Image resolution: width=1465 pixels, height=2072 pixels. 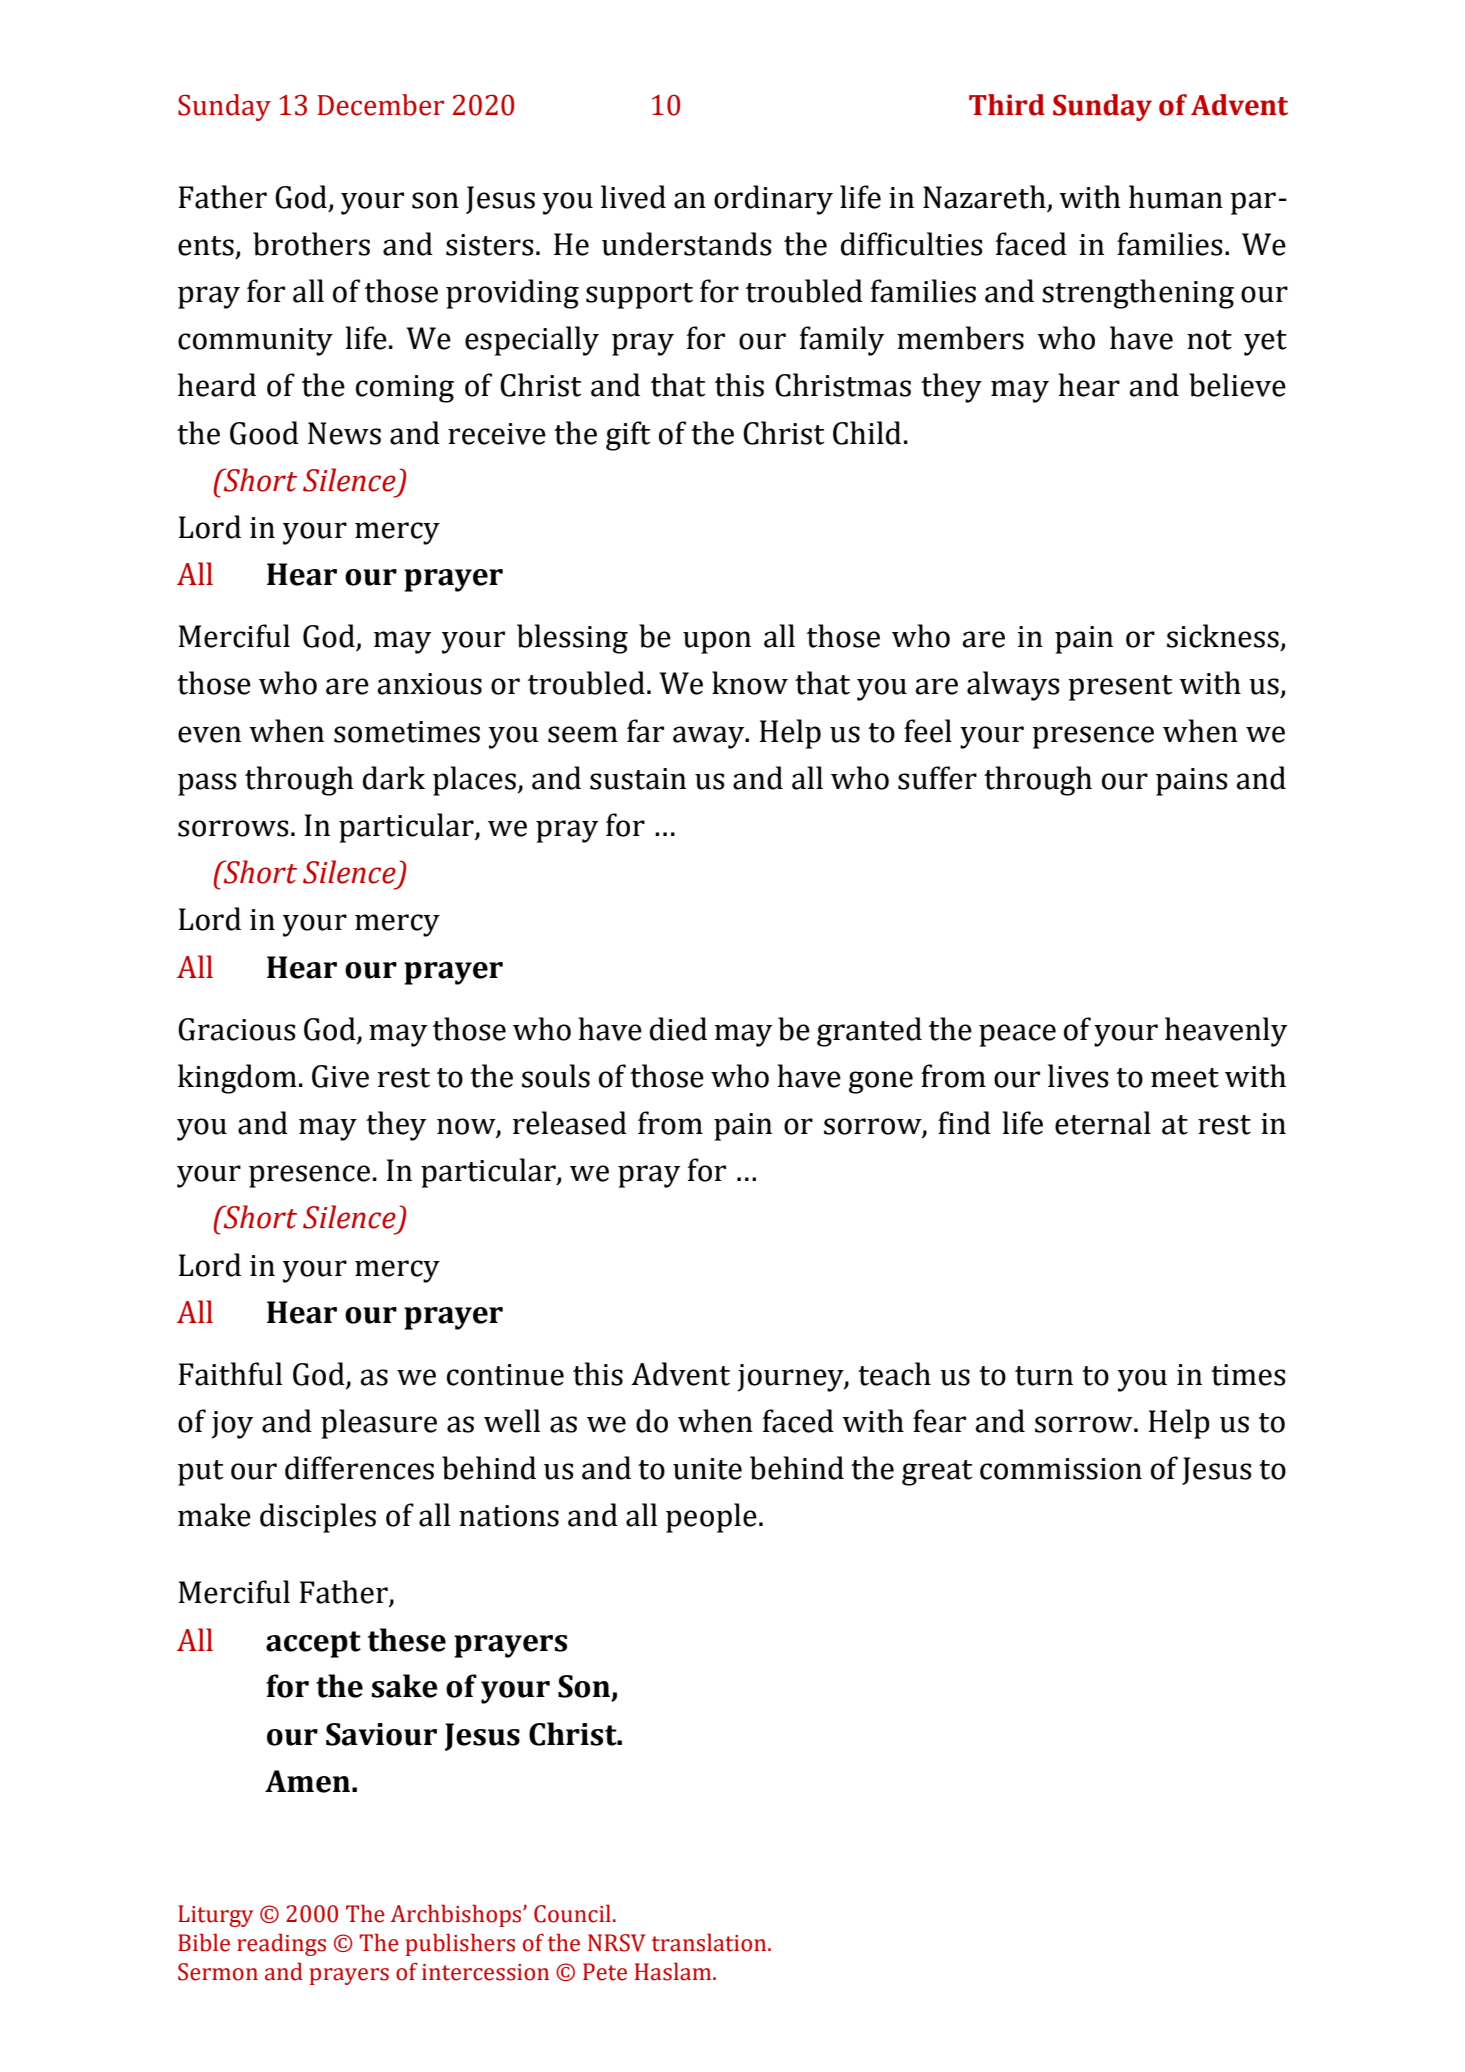 What do you see at coordinates (1176, 197) in the screenshot?
I see `human` at bounding box center [1176, 197].
